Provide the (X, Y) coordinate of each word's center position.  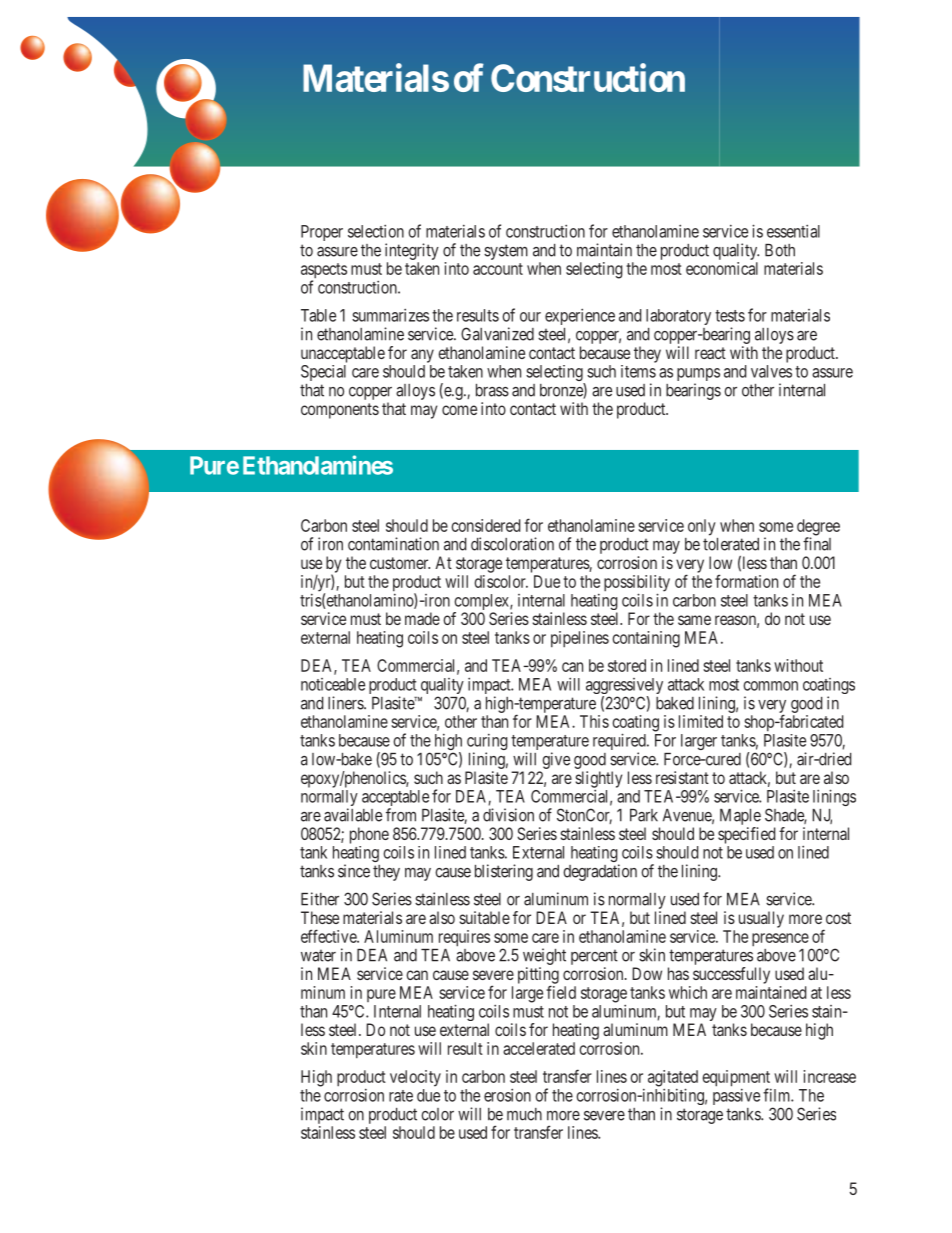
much (524, 1114)
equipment (736, 1079)
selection (376, 231)
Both (780, 250)
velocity (415, 1078)
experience (580, 316)
